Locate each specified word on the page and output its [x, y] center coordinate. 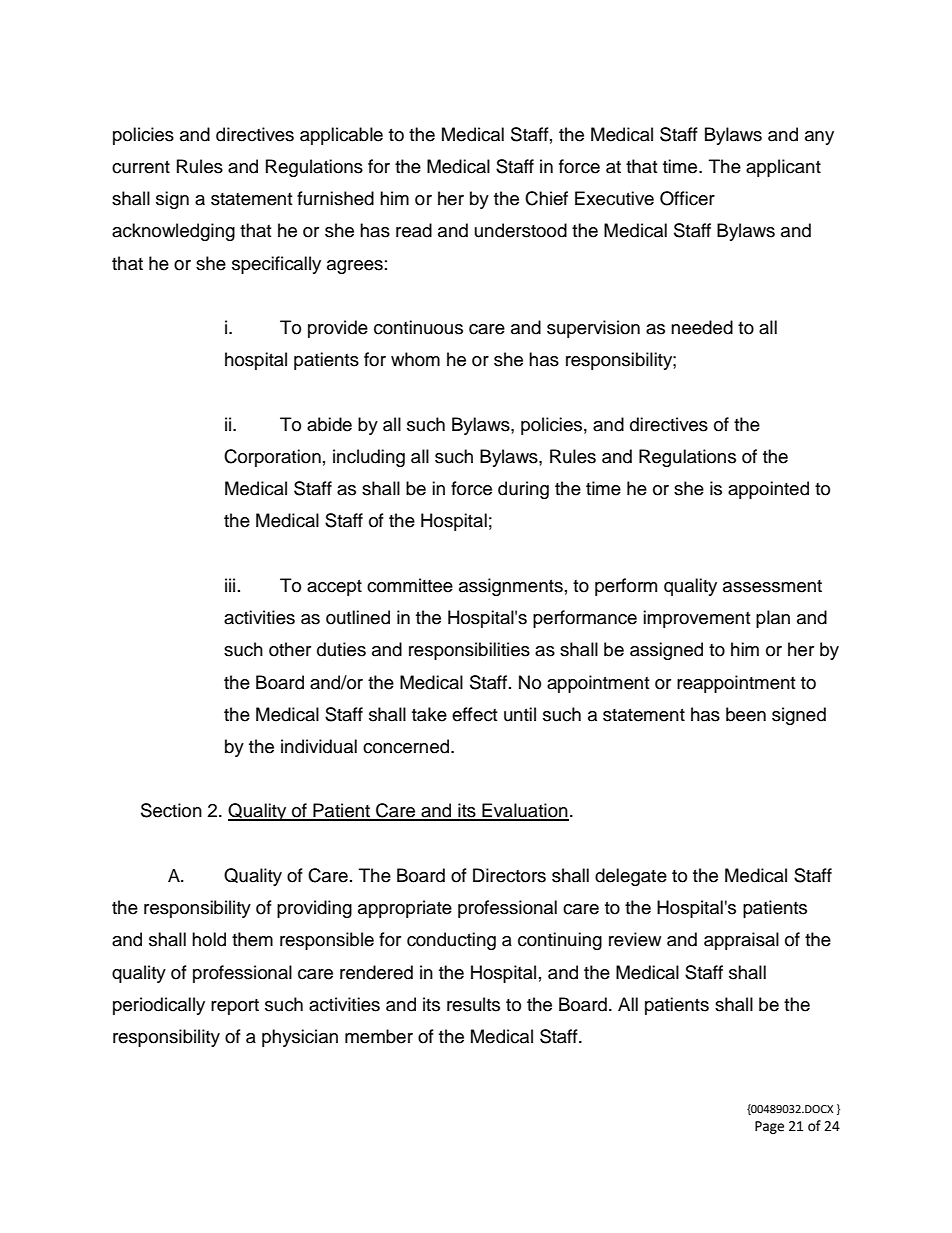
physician [300, 1038]
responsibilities [469, 651]
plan [773, 619]
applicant [783, 168]
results [473, 1004]
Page [769, 1127]
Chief [546, 198]
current [141, 167]
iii [230, 585]
